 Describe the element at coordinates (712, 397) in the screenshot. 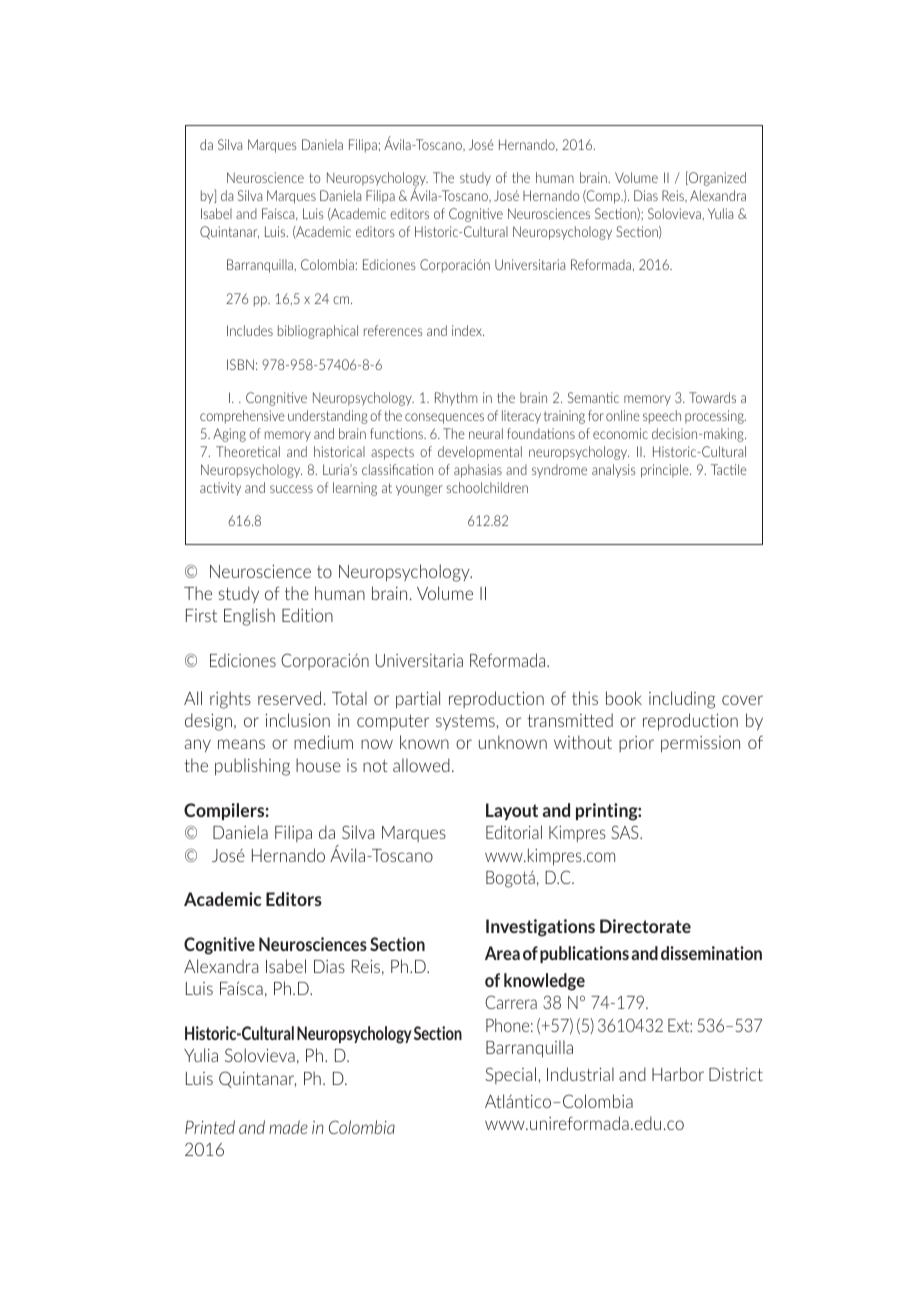

I see `Towards` at that location.
